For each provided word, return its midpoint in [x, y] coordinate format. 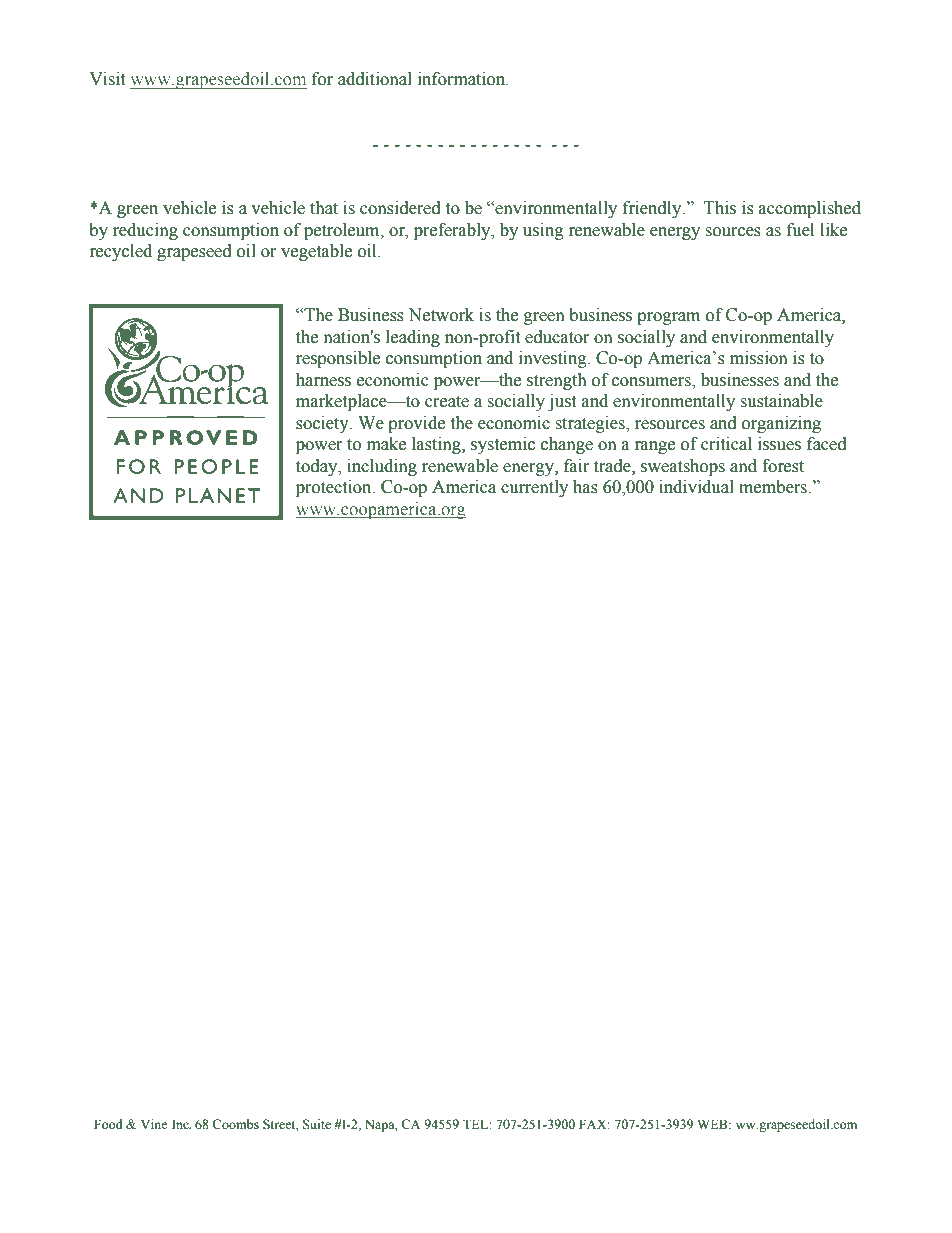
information [463, 79]
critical [726, 444]
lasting [437, 445]
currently [534, 488]
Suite [317, 1124]
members [774, 487]
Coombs [235, 1124]
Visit [107, 79]
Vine [154, 1124]
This [720, 208]
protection [335, 488]
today [318, 467]
